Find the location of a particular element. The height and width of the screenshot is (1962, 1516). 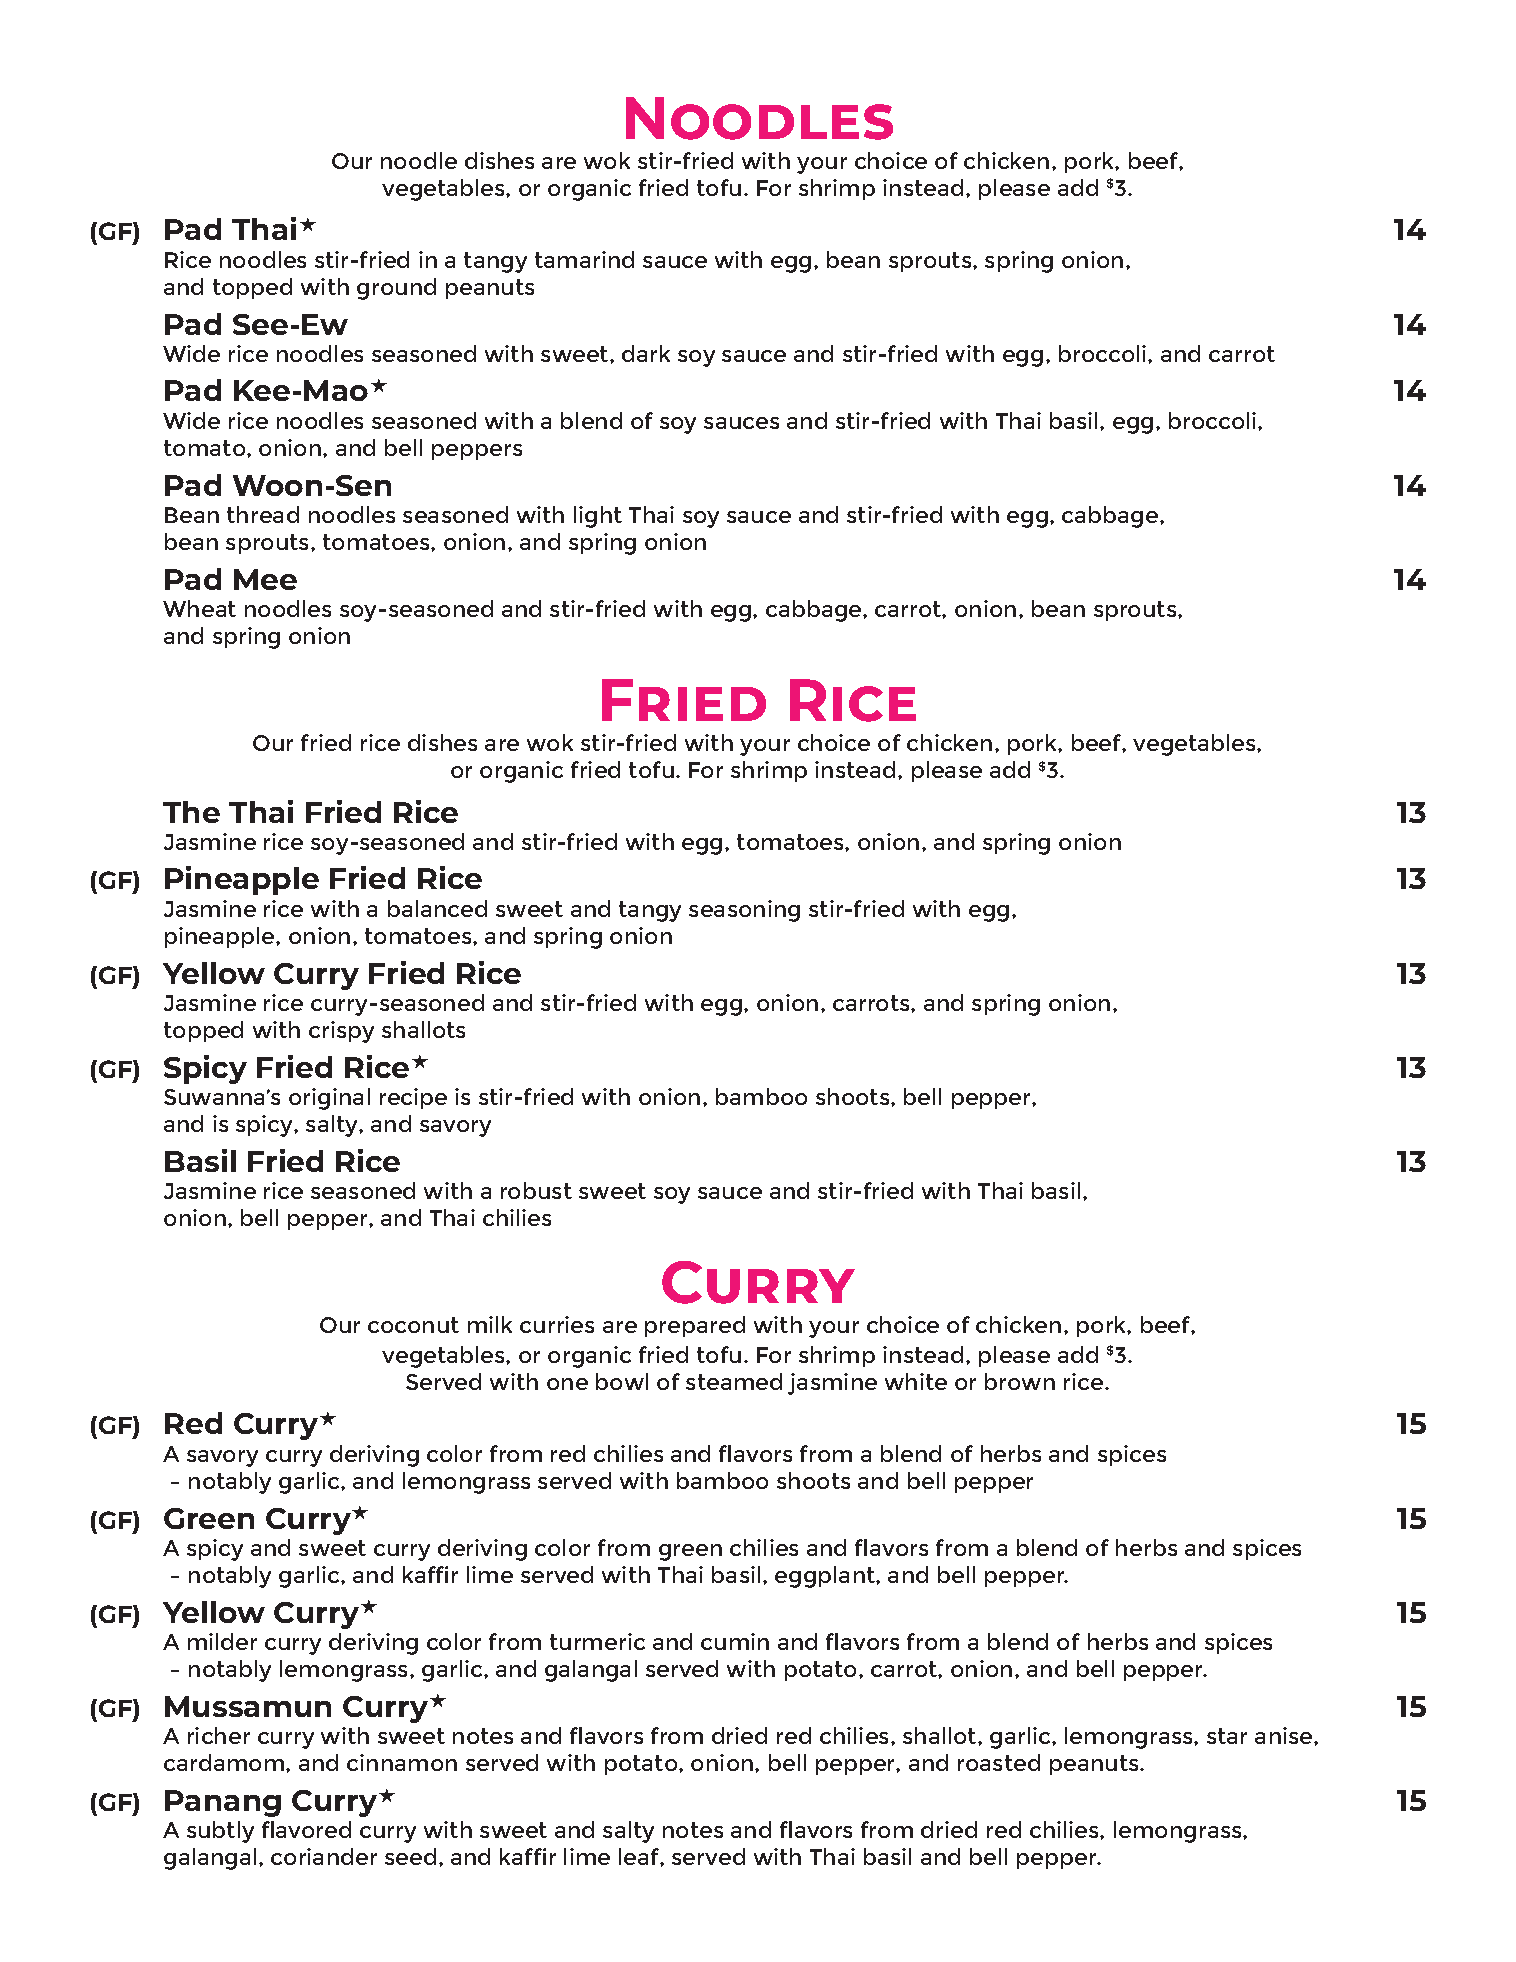

ground is located at coordinates (396, 289).
